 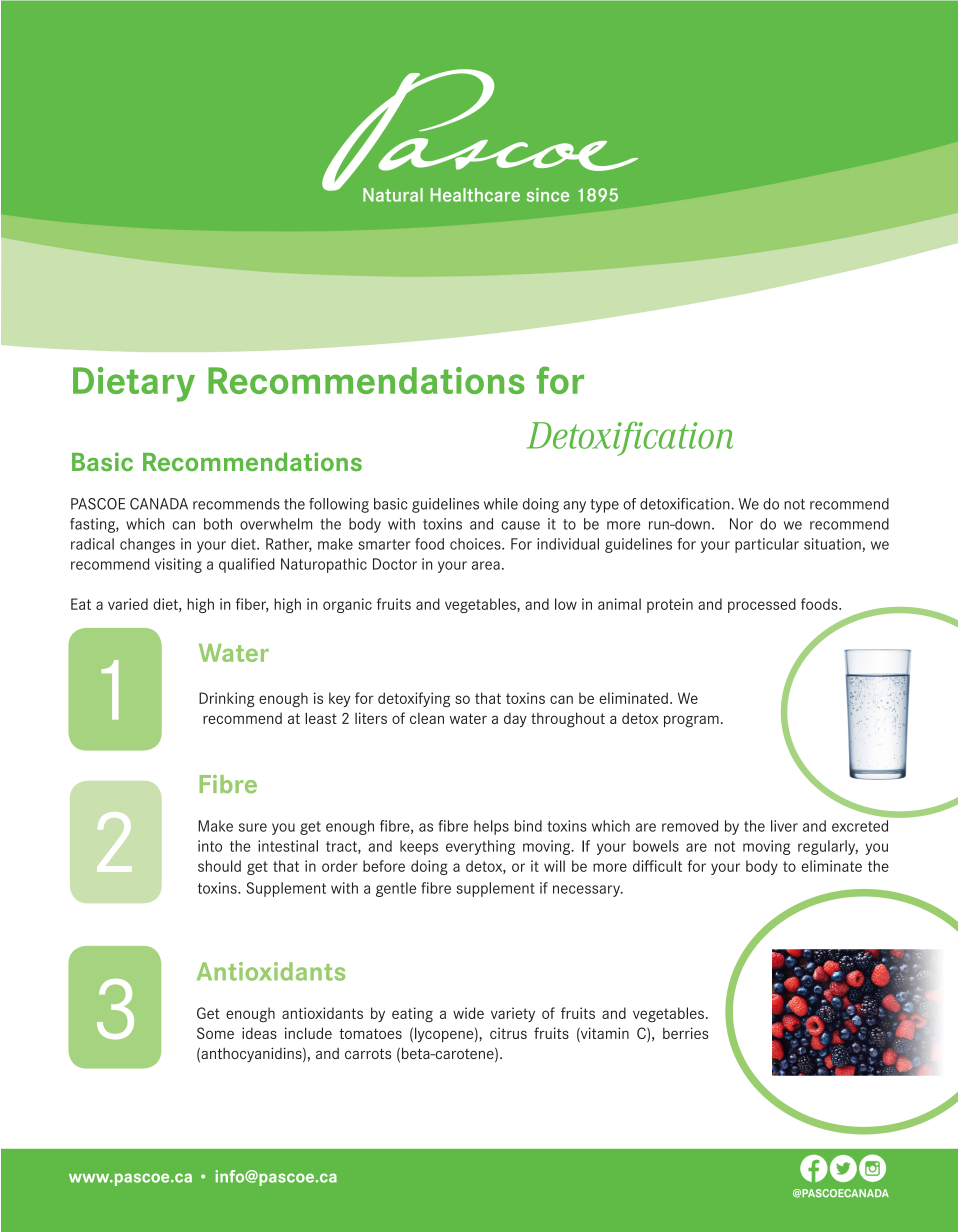 What do you see at coordinates (253, 827) in the screenshot?
I see `sure` at bounding box center [253, 827].
